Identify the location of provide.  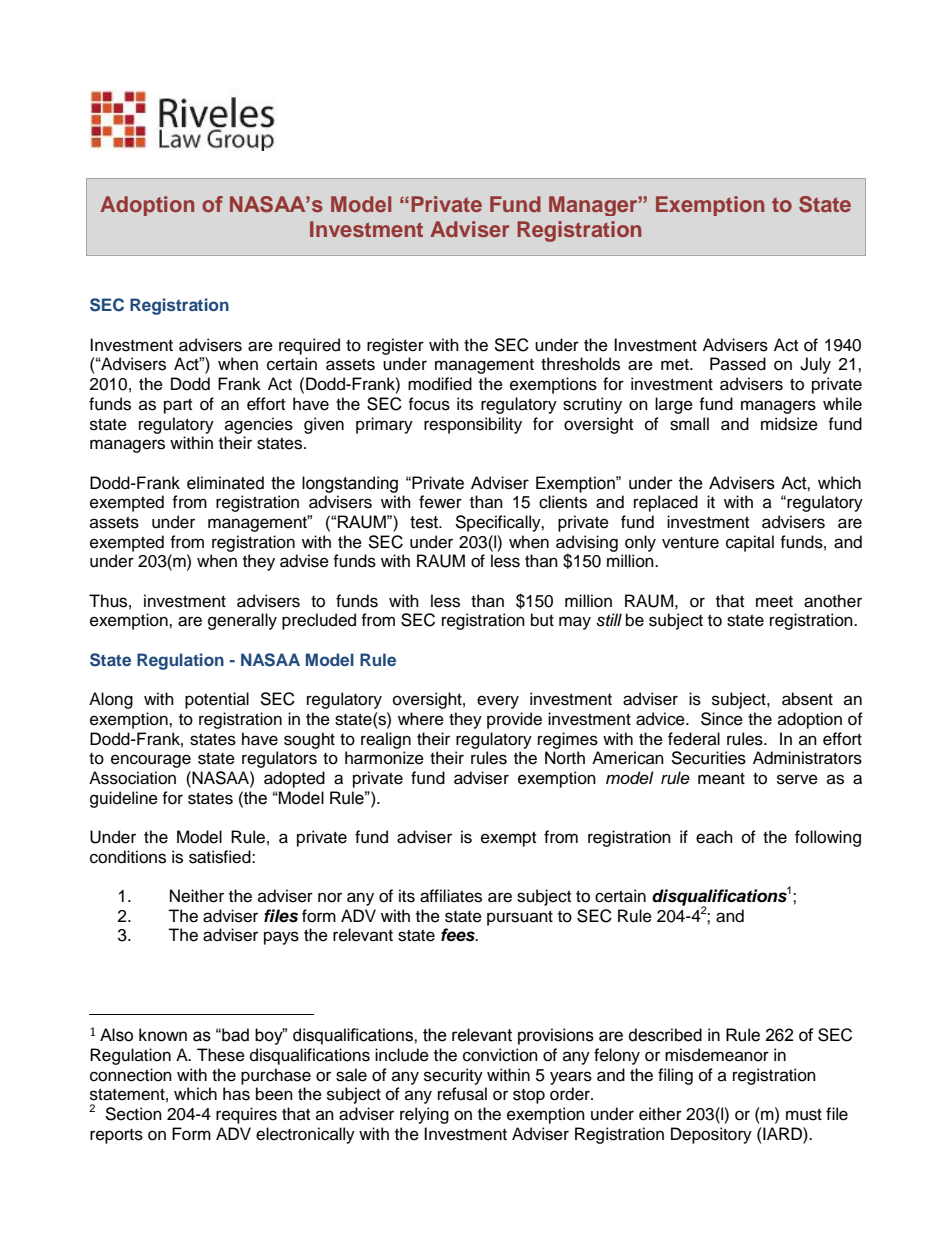
(514, 720).
